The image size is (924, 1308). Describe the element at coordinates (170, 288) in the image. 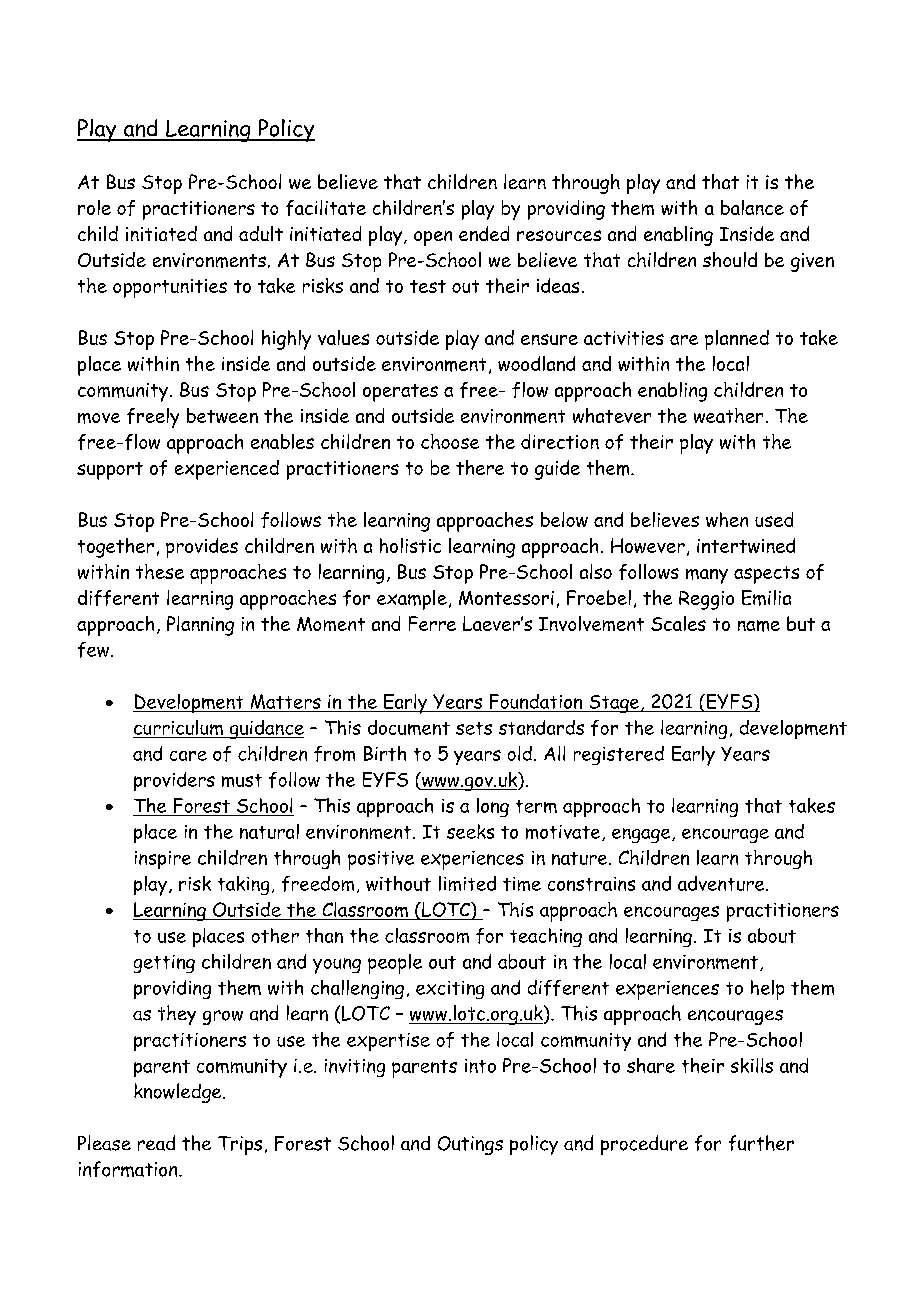

I see `opportunities` at that location.
